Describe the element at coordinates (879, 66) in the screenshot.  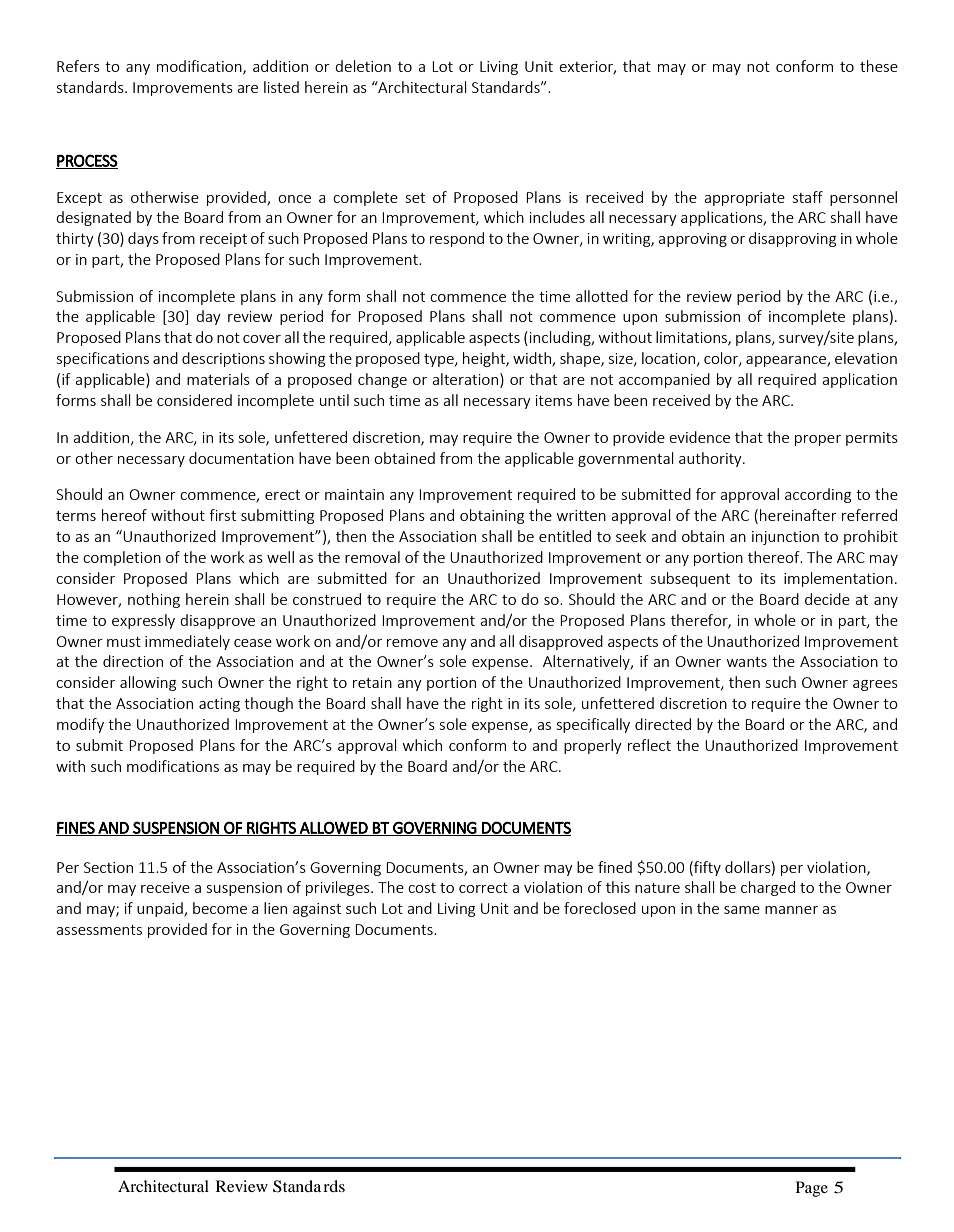
I see `these` at that location.
